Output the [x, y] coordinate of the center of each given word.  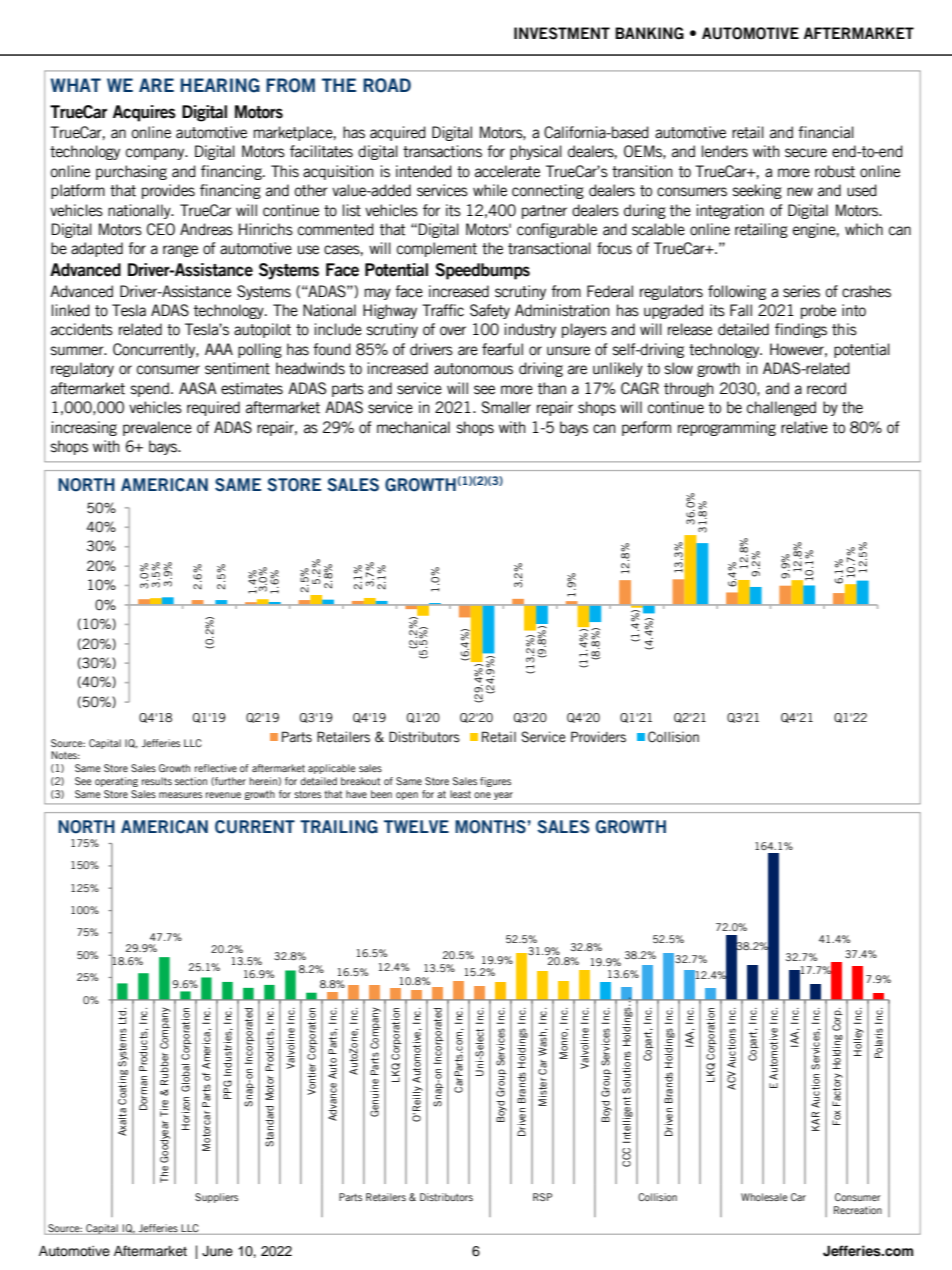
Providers [598, 737]
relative [804, 427]
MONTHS [490, 827]
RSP [542, 1197]
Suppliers [216, 1198]
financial [826, 132]
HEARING [220, 85]
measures [180, 795]
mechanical [413, 427]
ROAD [387, 85]
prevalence [157, 428]
